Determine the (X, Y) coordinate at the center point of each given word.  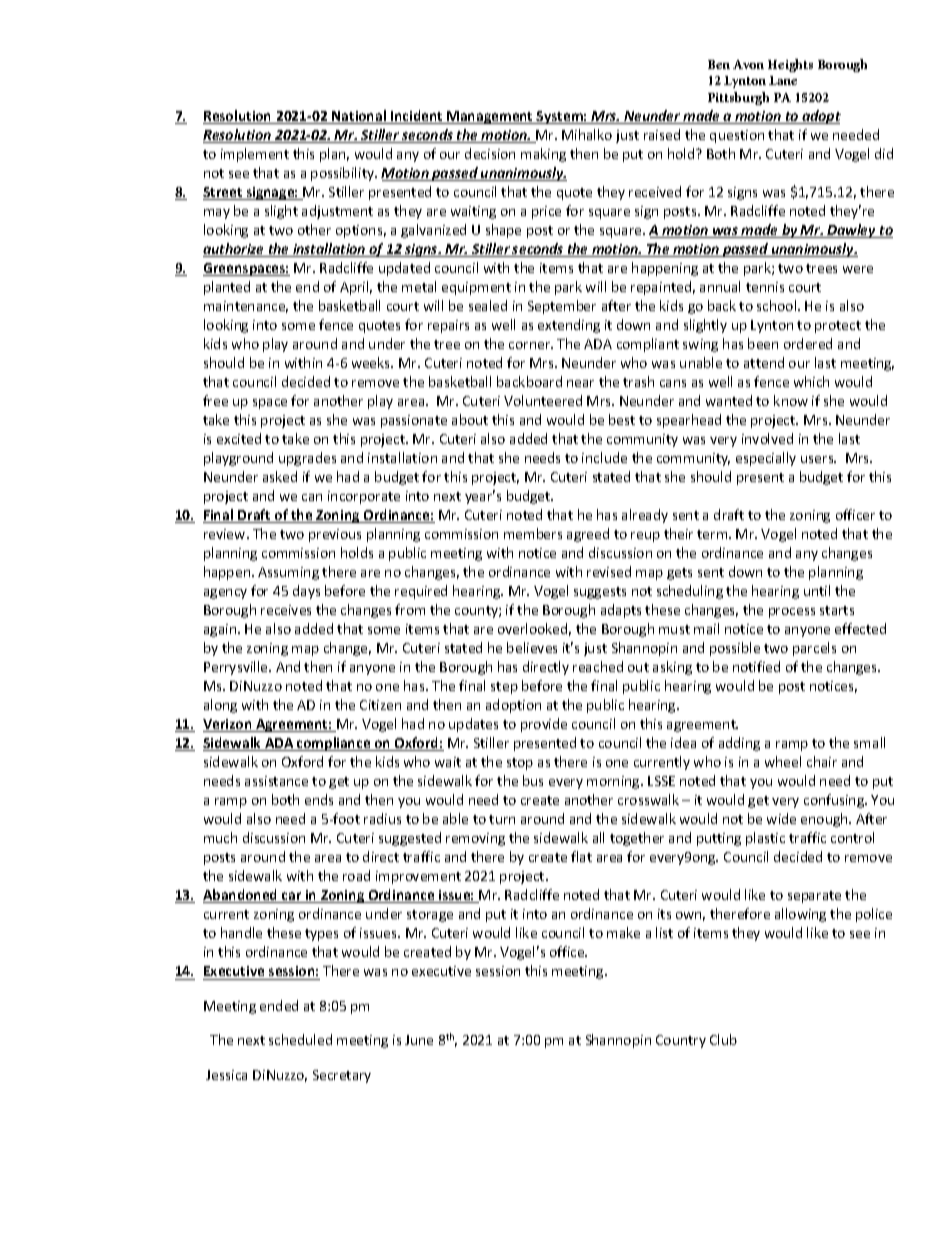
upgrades (307, 459)
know (791, 400)
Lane (783, 80)
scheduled (300, 1039)
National (359, 117)
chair (822, 761)
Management (490, 117)
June (419, 1040)
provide (544, 725)
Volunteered (543, 400)
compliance (334, 744)
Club (723, 1039)
